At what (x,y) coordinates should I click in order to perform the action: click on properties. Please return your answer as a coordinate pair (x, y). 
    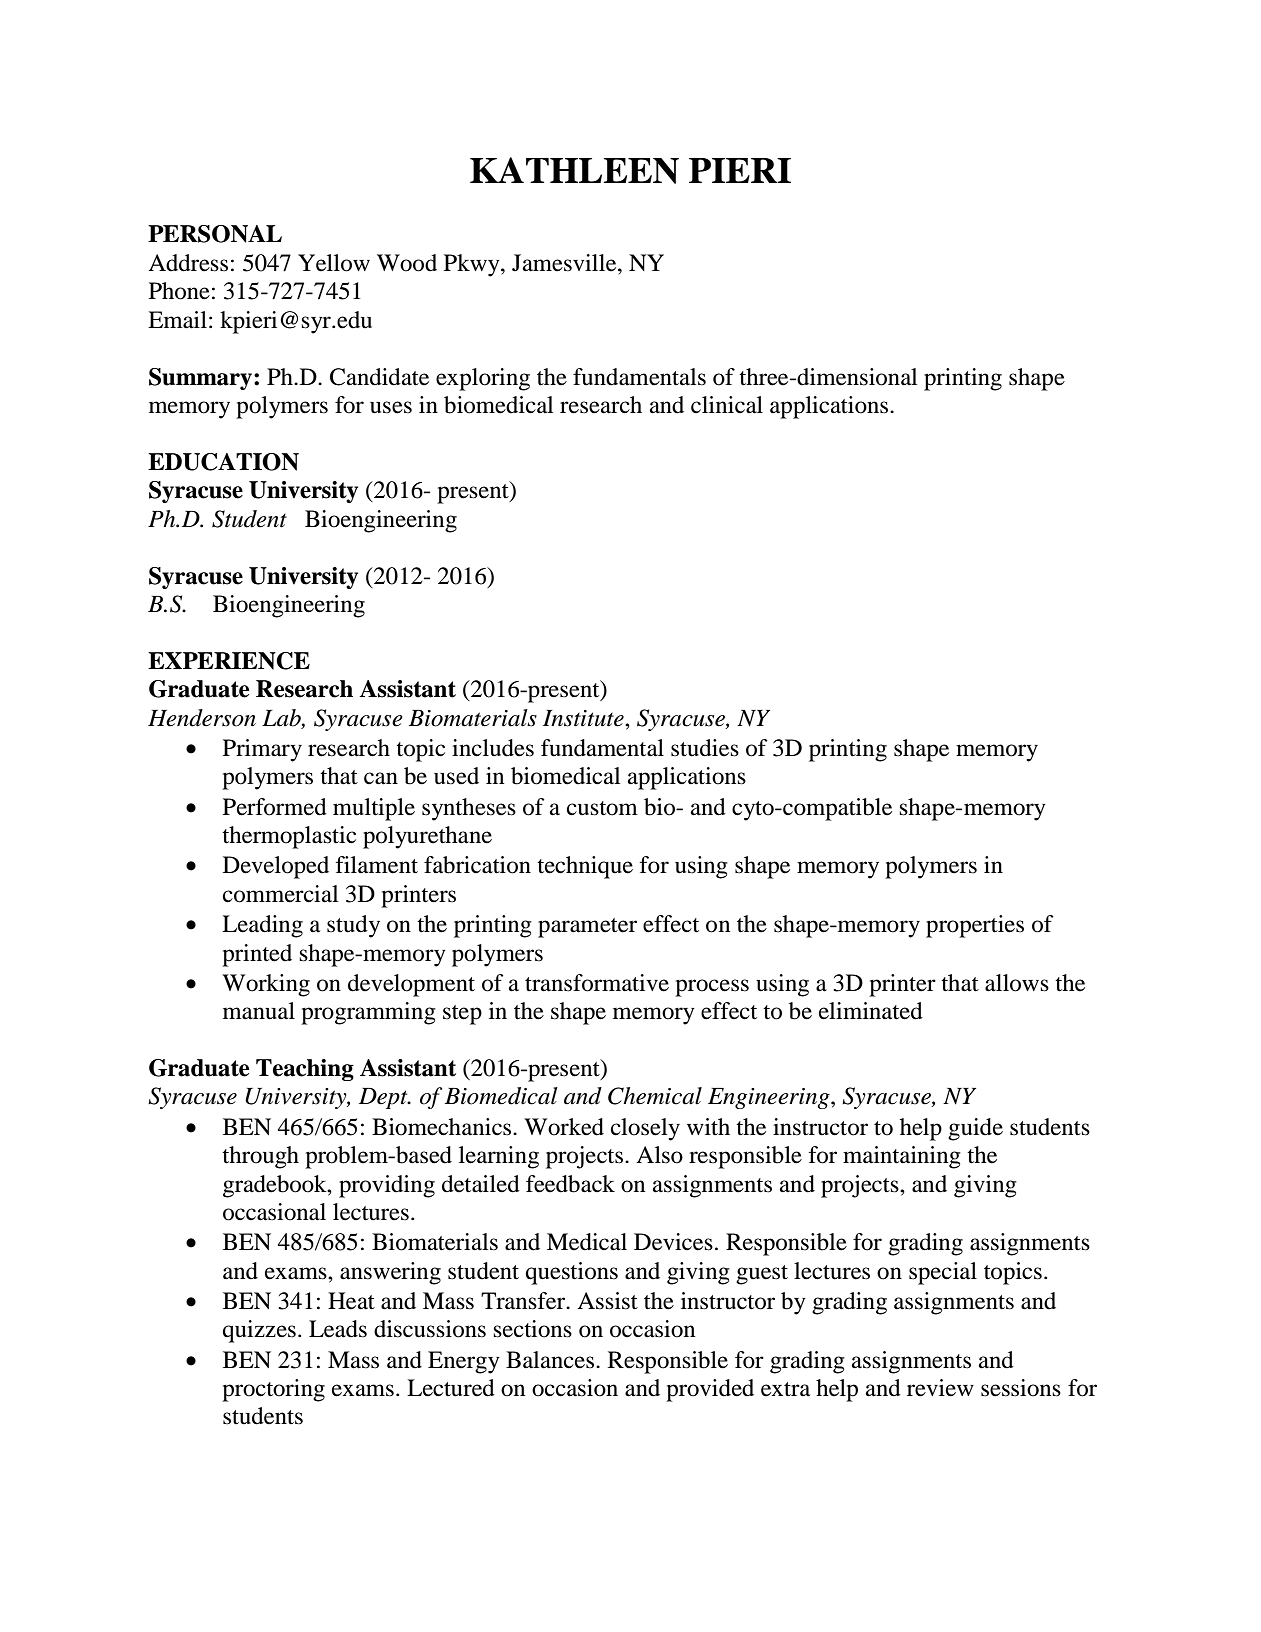
    Looking at the image, I should click on (975, 926).
